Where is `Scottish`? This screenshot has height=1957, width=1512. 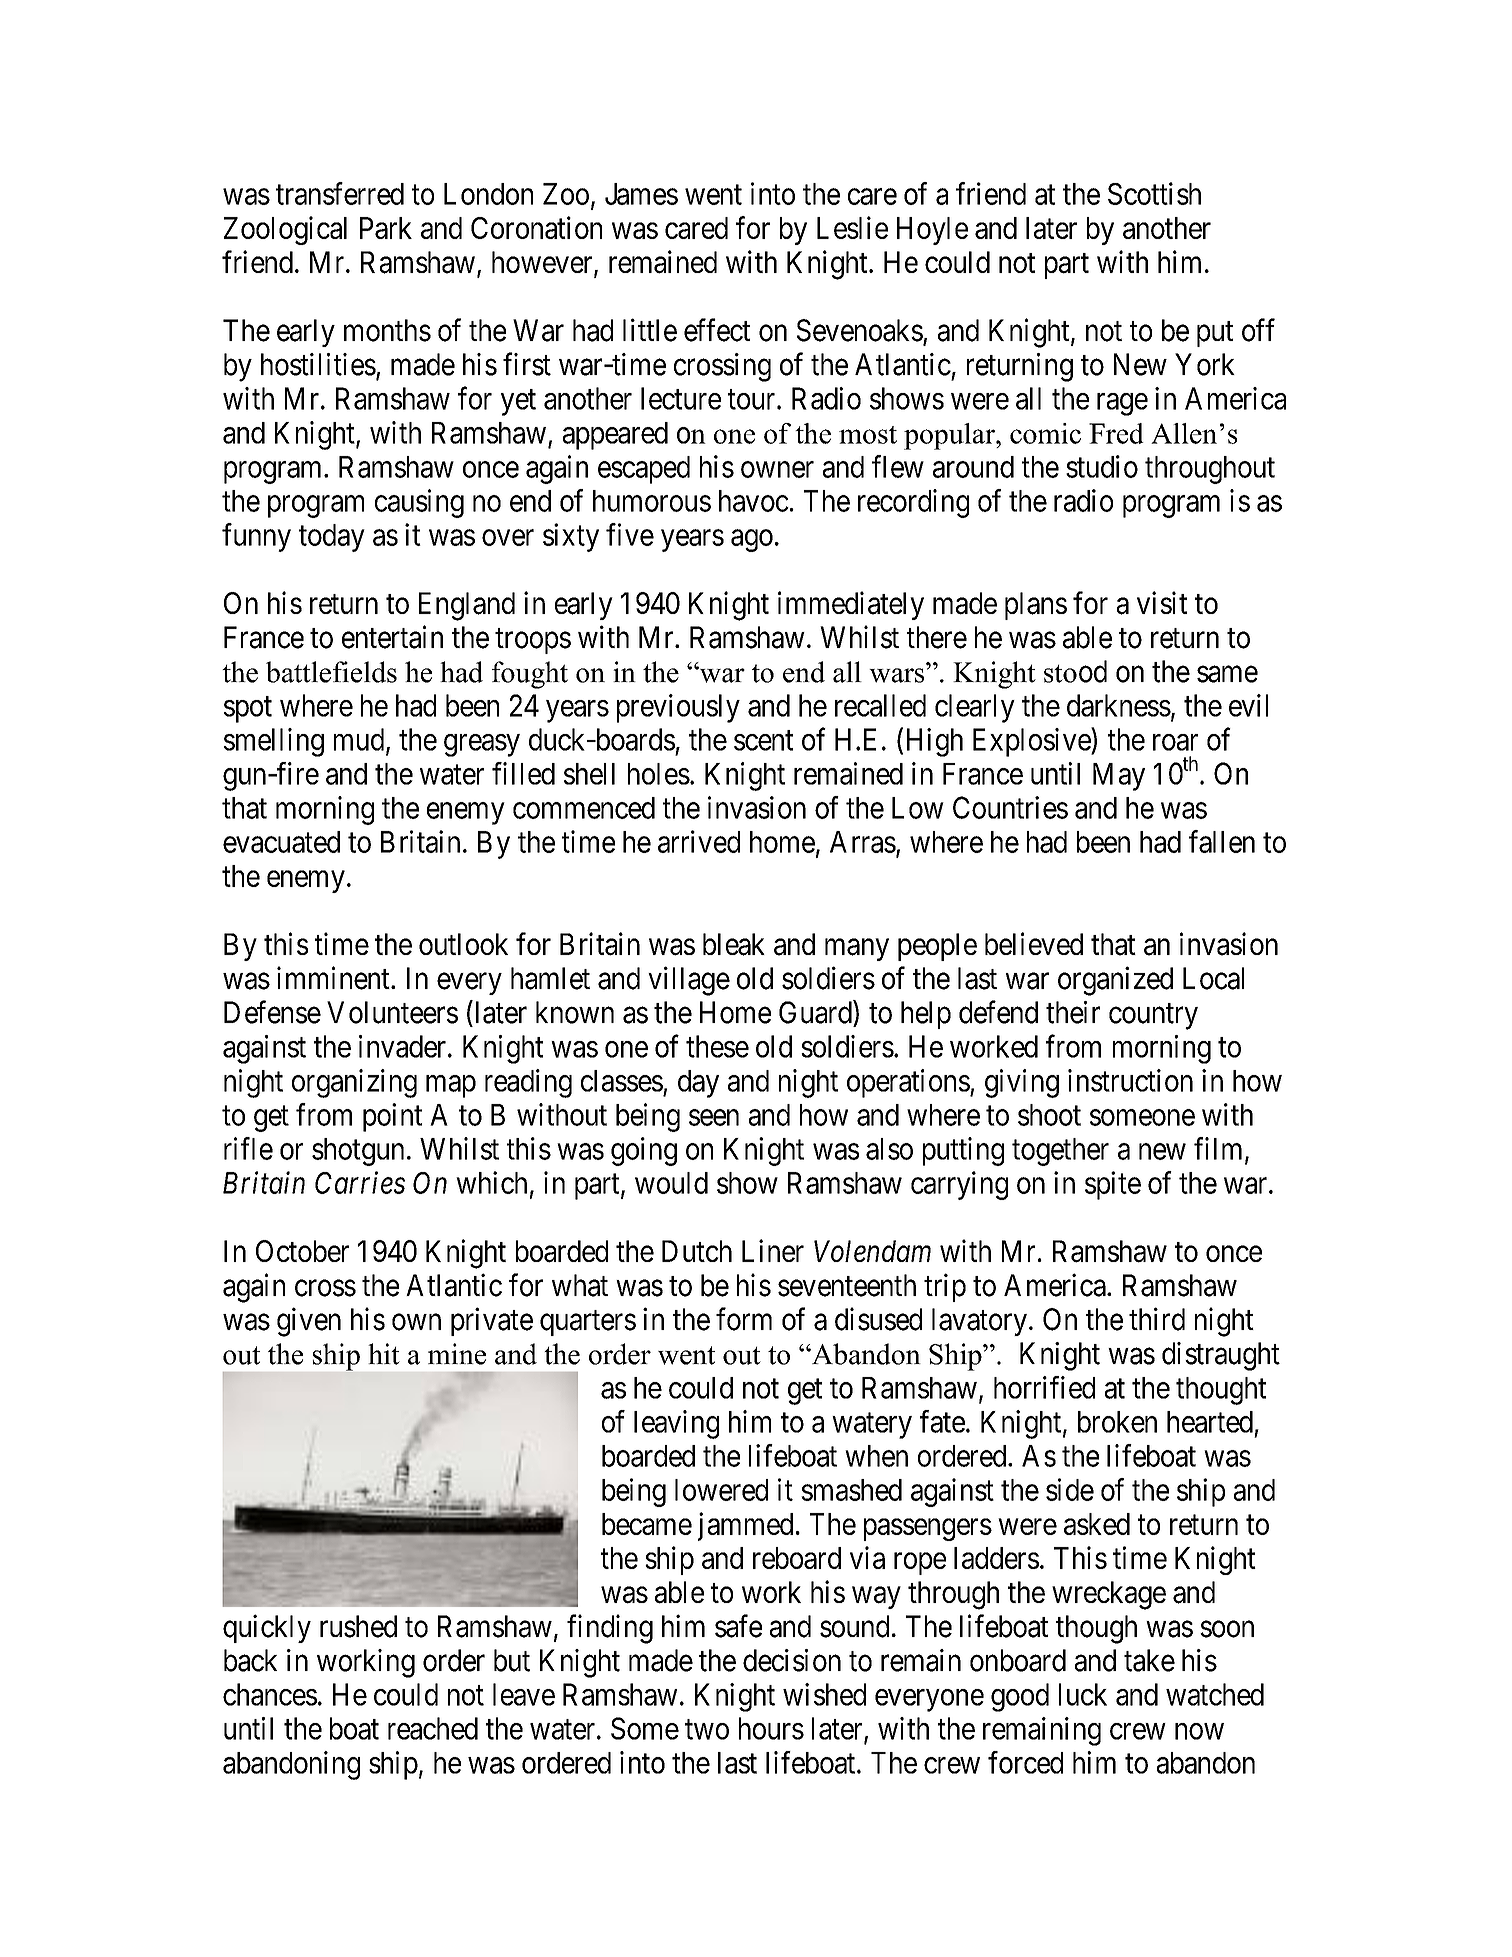
Scottish is located at coordinates (1154, 193).
